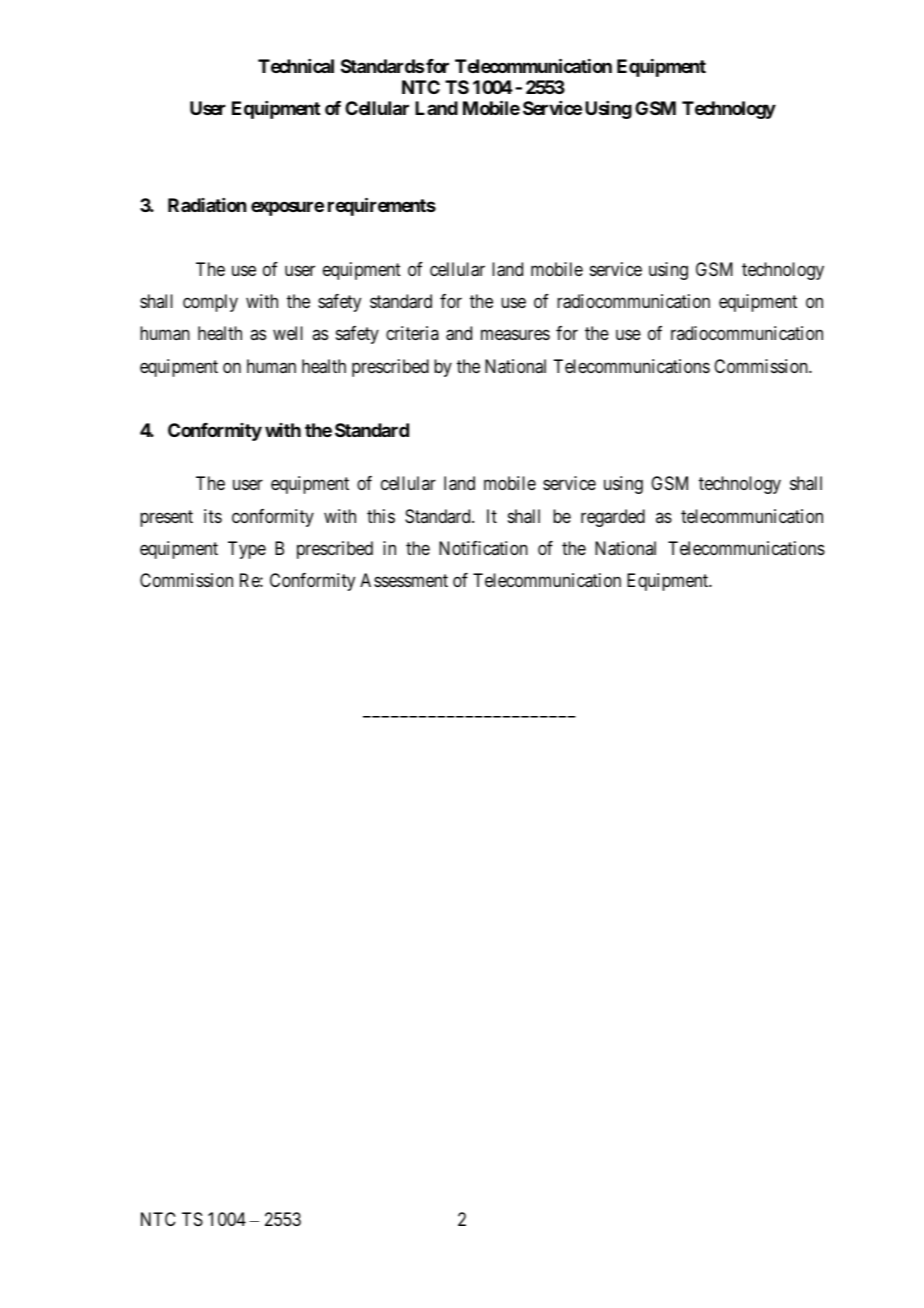 The height and width of the image is (1308, 924). Describe the element at coordinates (247, 550) in the image. I see `Type` at that location.
